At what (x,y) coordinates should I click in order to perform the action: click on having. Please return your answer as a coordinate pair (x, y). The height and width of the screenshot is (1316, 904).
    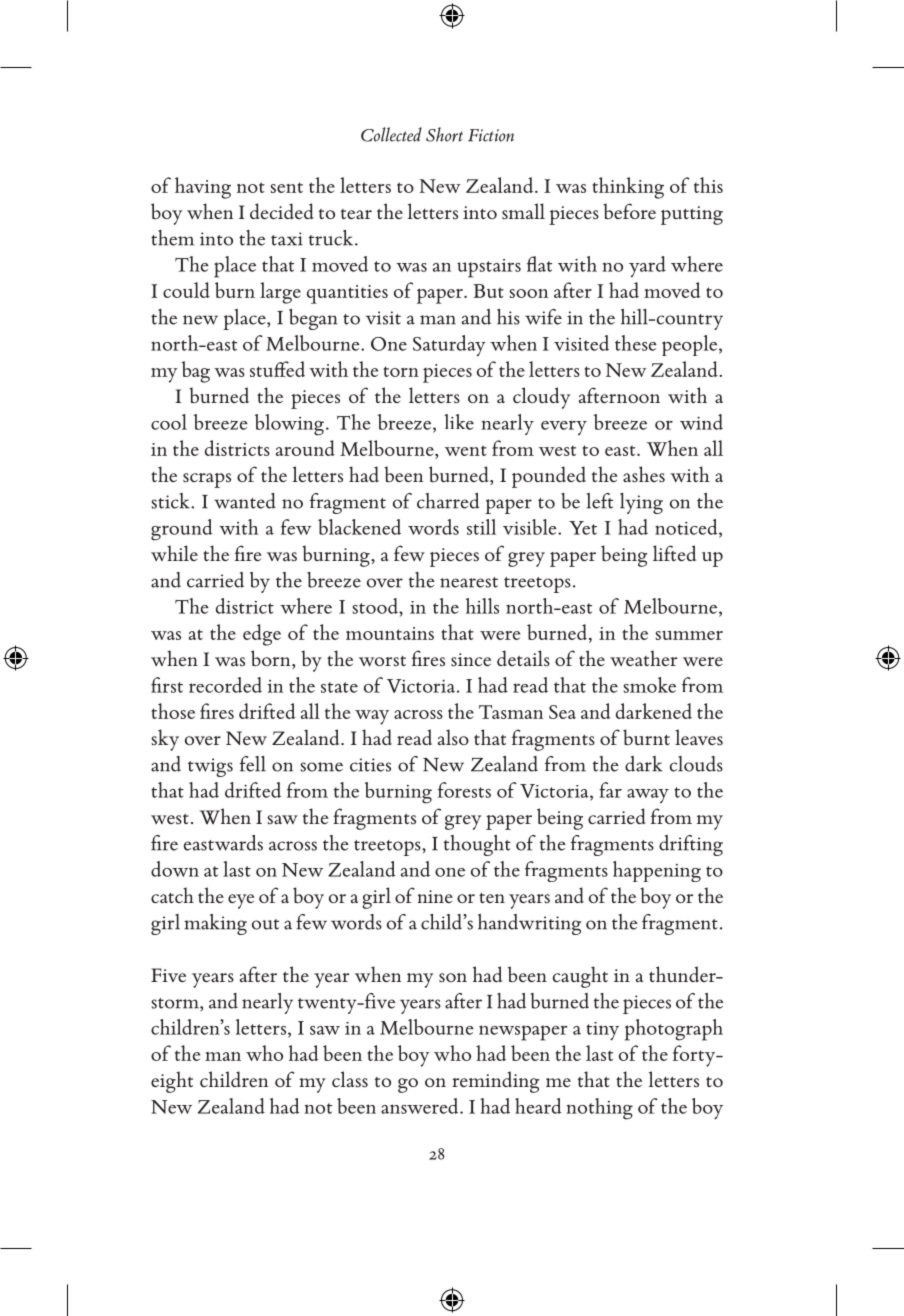
    Looking at the image, I should click on (203, 188).
